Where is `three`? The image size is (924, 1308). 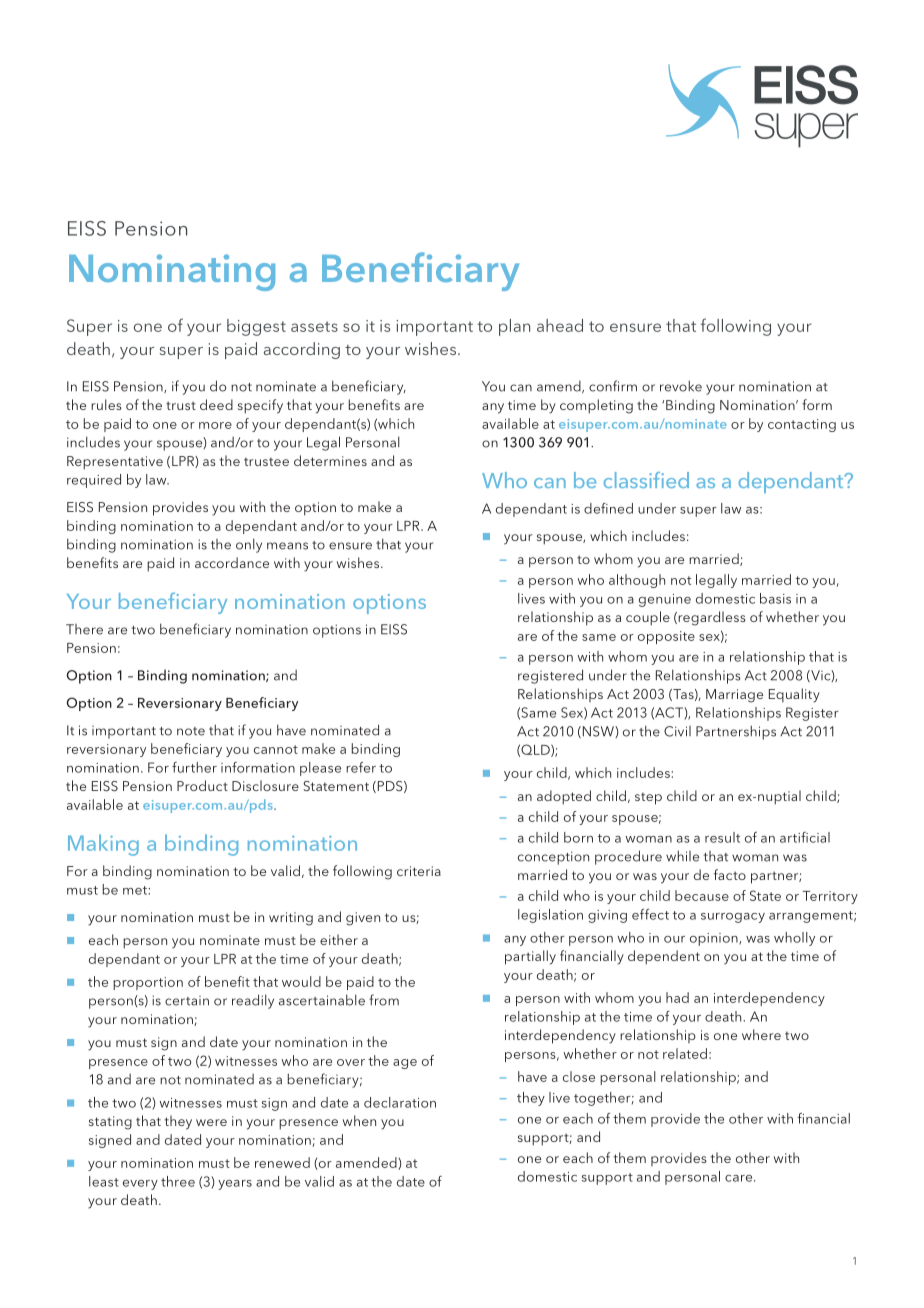
three is located at coordinates (178, 1181).
